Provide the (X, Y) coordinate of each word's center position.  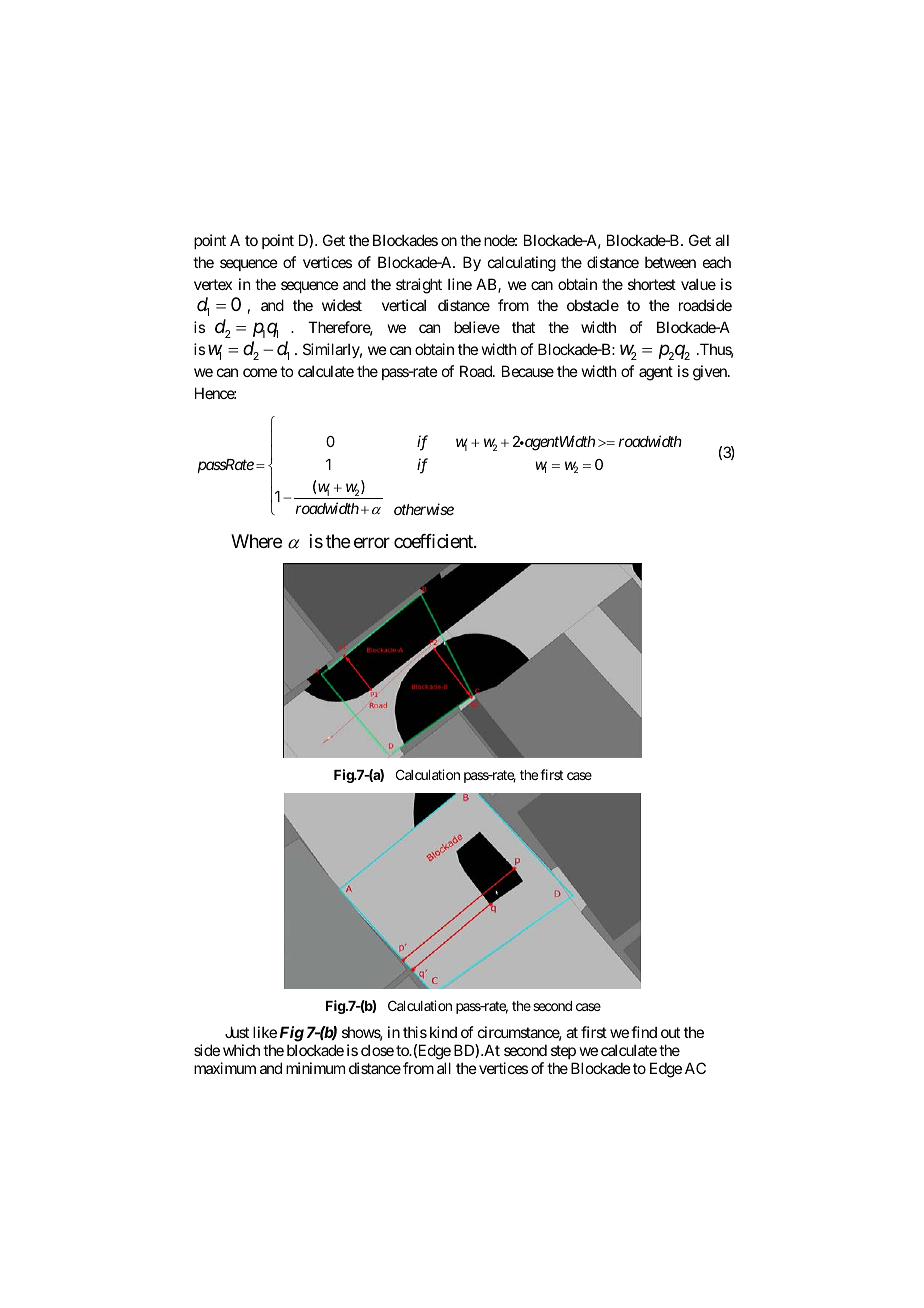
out (670, 1032)
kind (443, 1032)
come (260, 372)
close (377, 1050)
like (265, 1032)
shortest (652, 284)
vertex (213, 284)
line (460, 284)
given (711, 373)
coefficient (434, 541)
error (372, 543)
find (644, 1032)
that (523, 327)
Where (256, 541)
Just (237, 1032)
